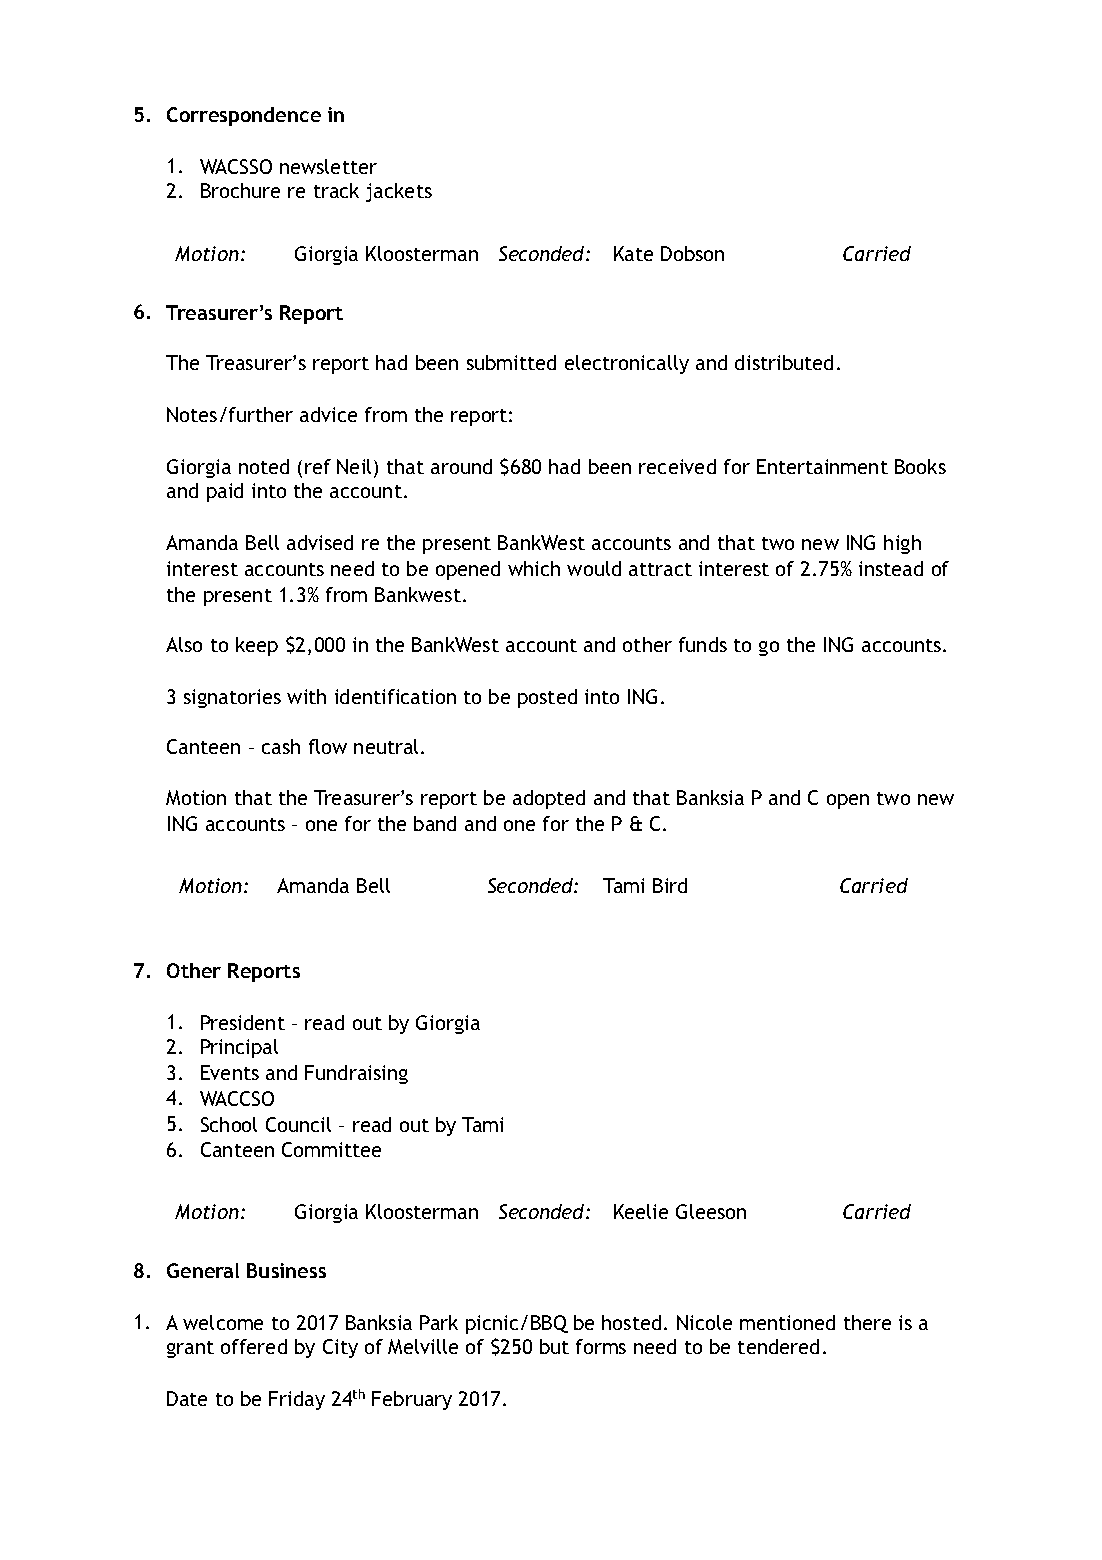 The width and height of the screenshot is (1102, 1560). Describe the element at coordinates (281, 746) in the screenshot. I see `cash` at that location.
